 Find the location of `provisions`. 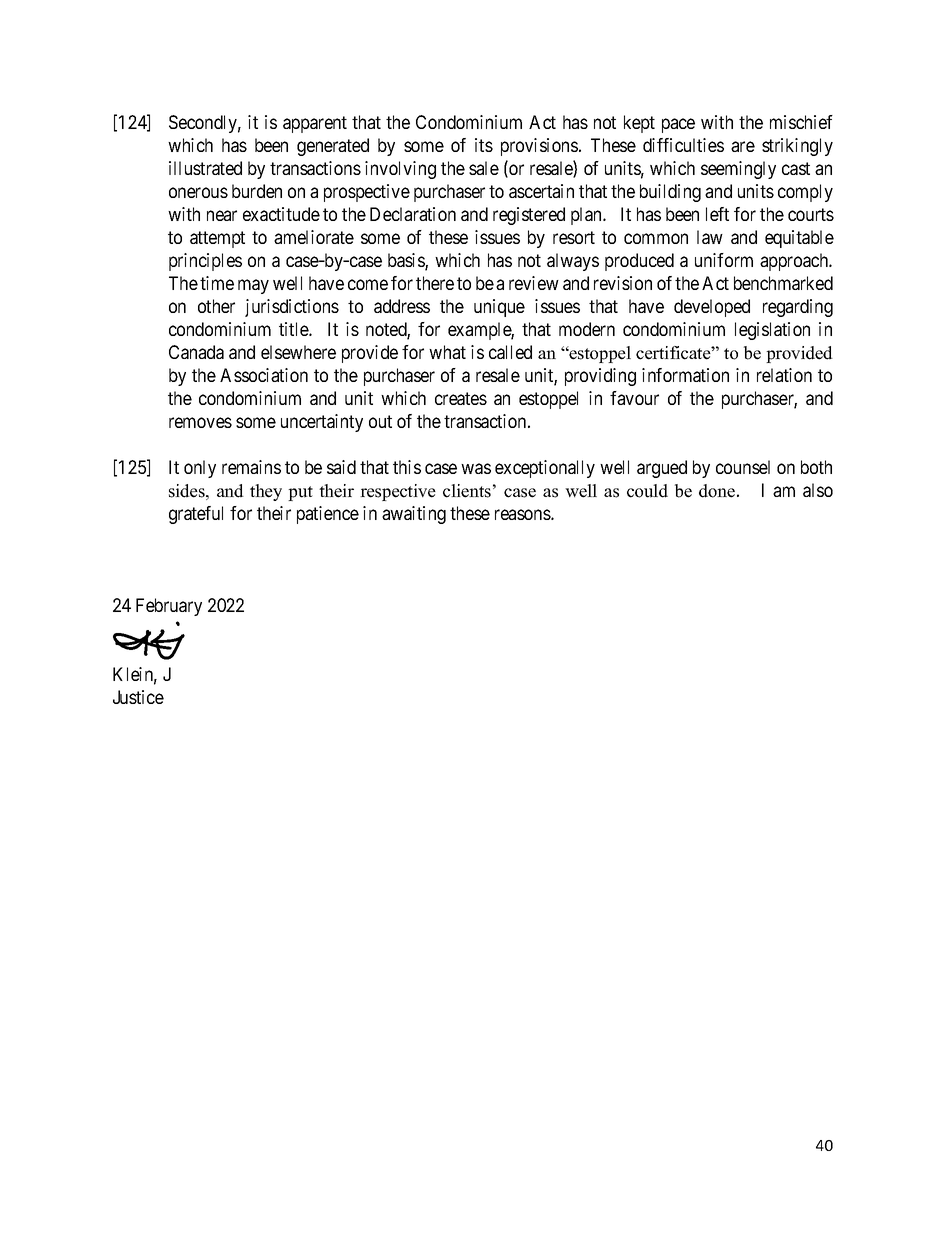

provisions is located at coordinates (539, 147).
